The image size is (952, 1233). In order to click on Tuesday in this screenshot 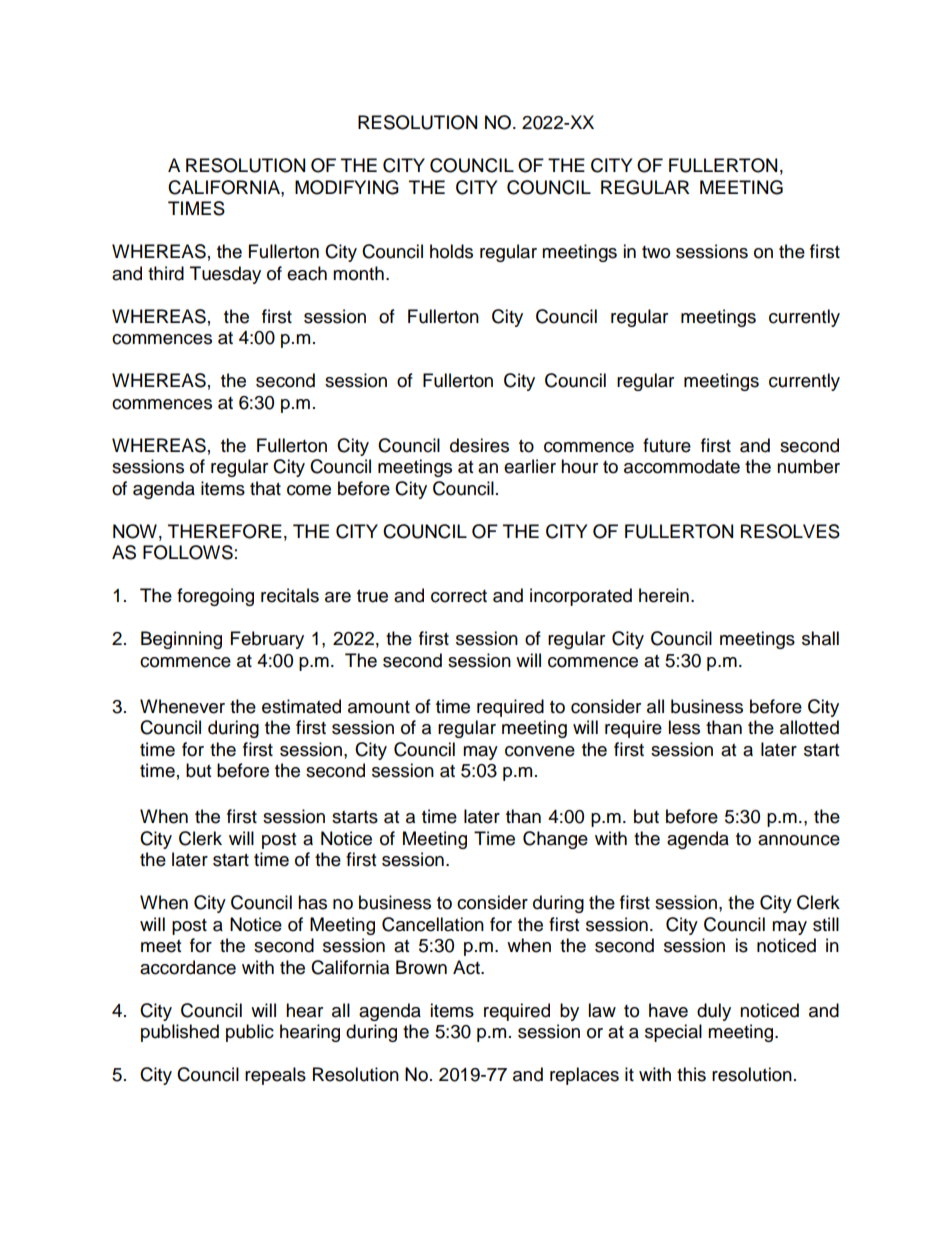, I will do `click(225, 275)`.
